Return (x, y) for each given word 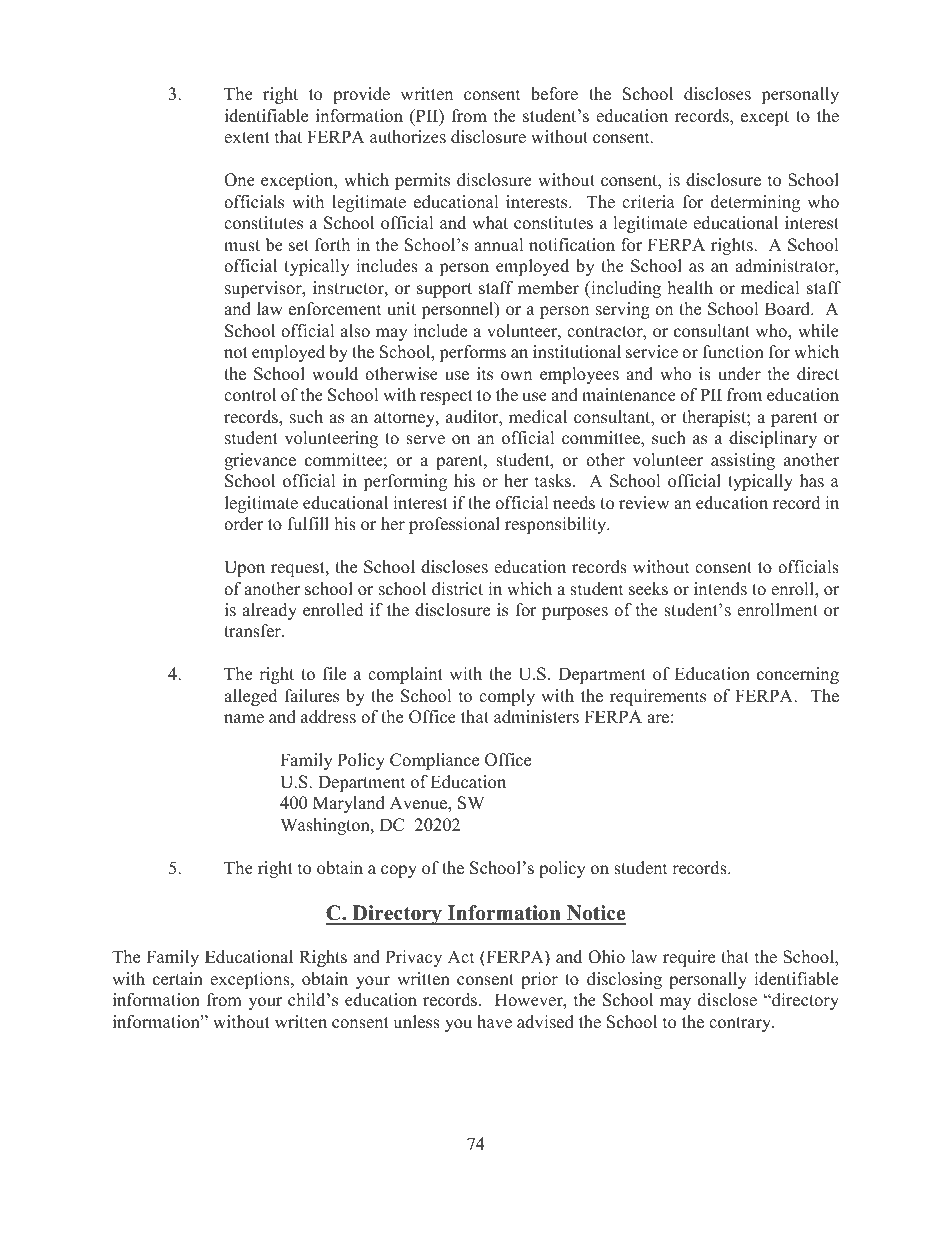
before (554, 94)
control (250, 395)
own (516, 376)
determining (755, 203)
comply (507, 697)
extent (247, 138)
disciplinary (773, 439)
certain (178, 979)
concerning (798, 675)
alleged (251, 697)
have (494, 1022)
